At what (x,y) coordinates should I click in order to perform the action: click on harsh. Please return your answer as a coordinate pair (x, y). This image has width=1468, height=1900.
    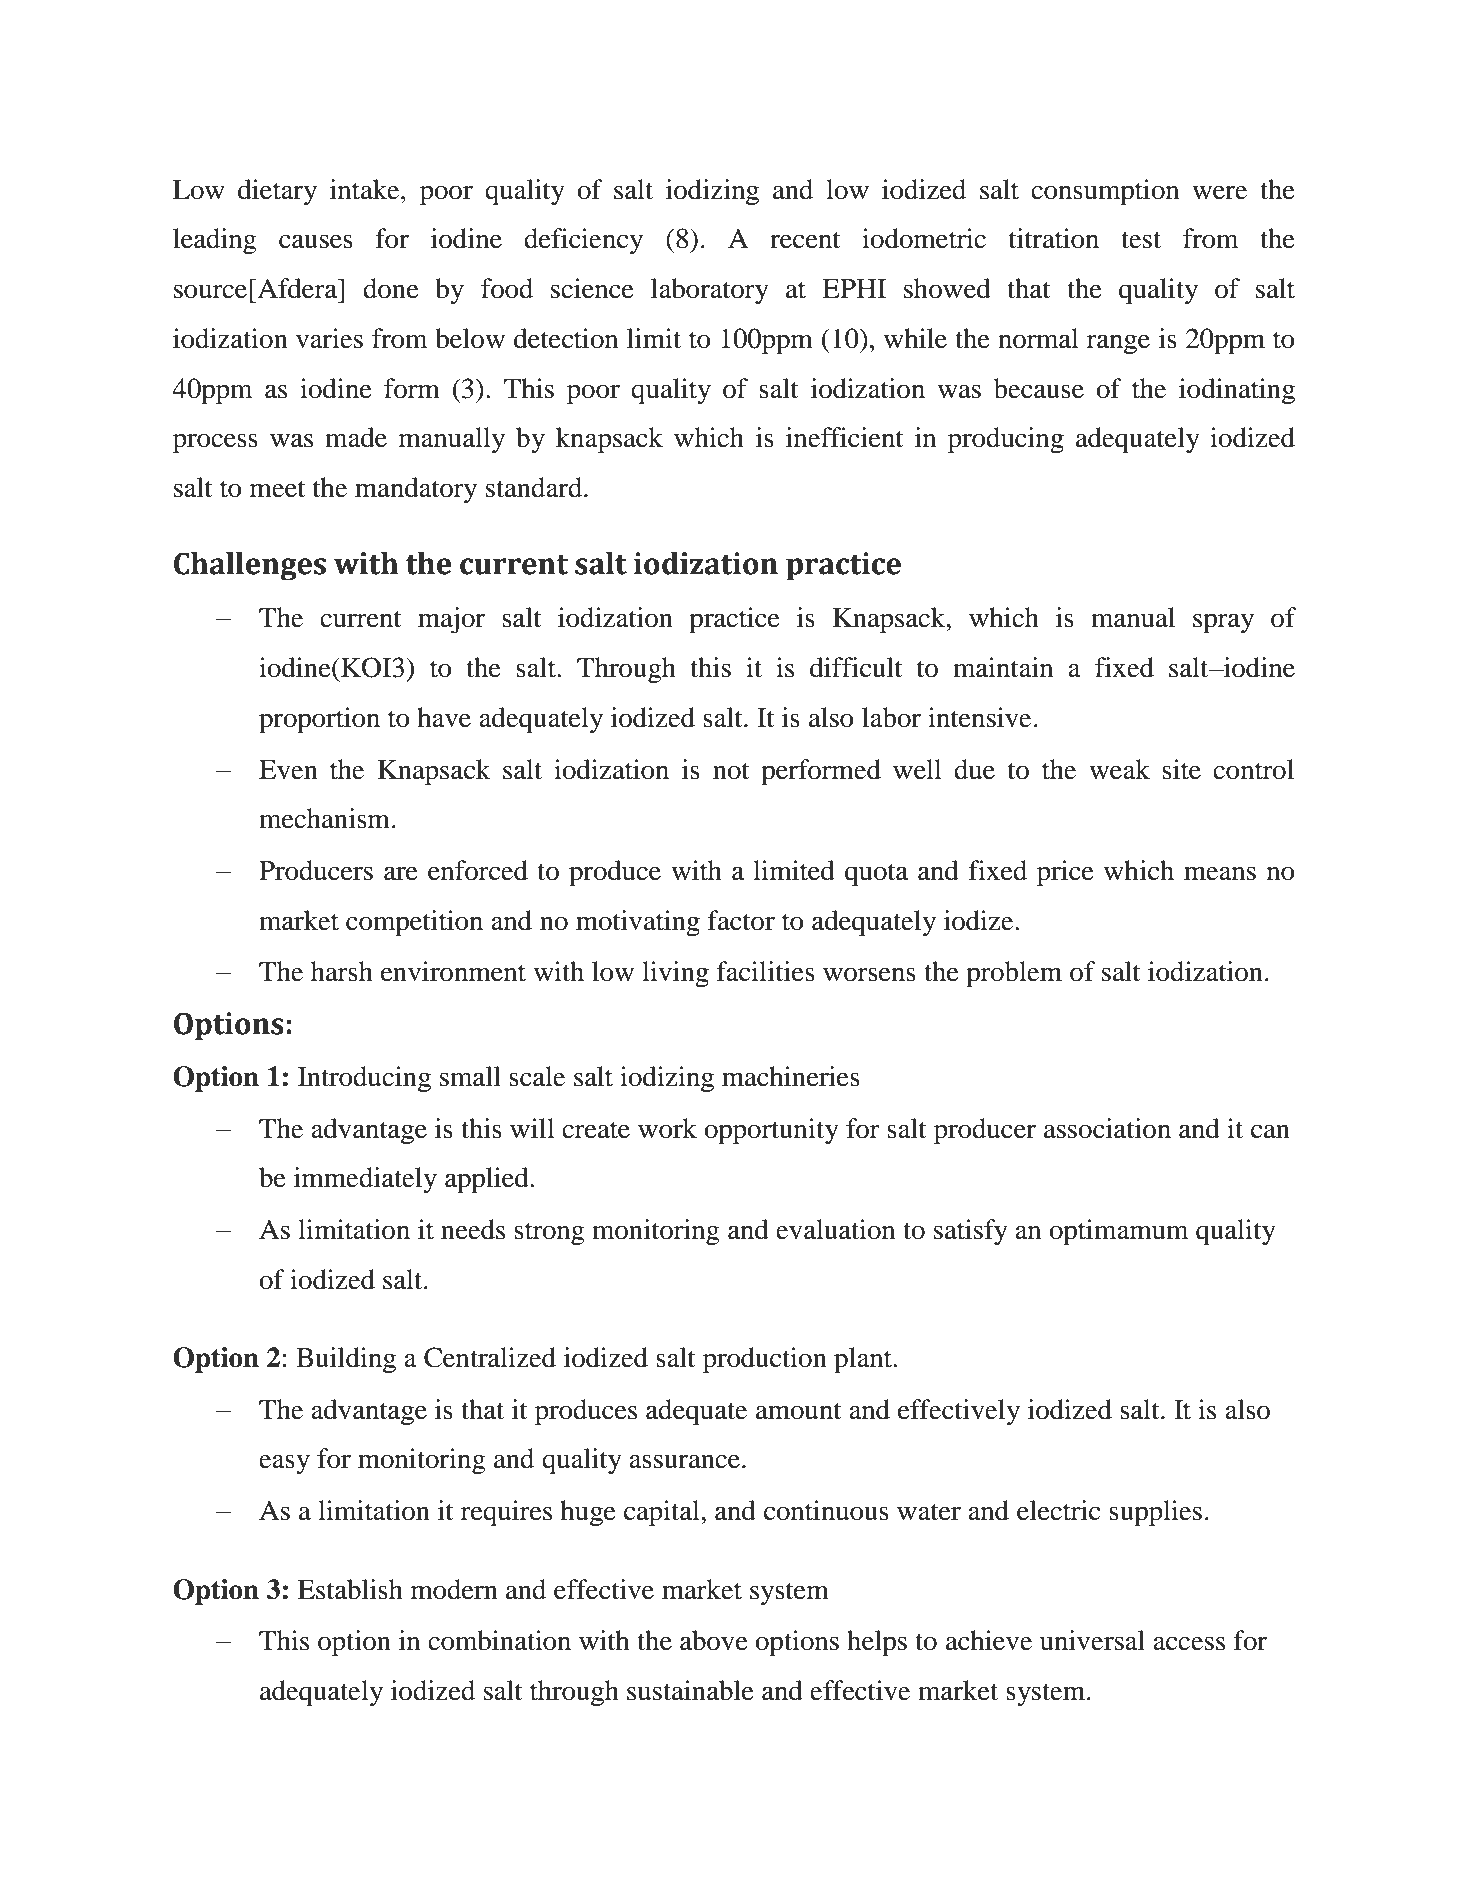
    Looking at the image, I should click on (342, 971).
